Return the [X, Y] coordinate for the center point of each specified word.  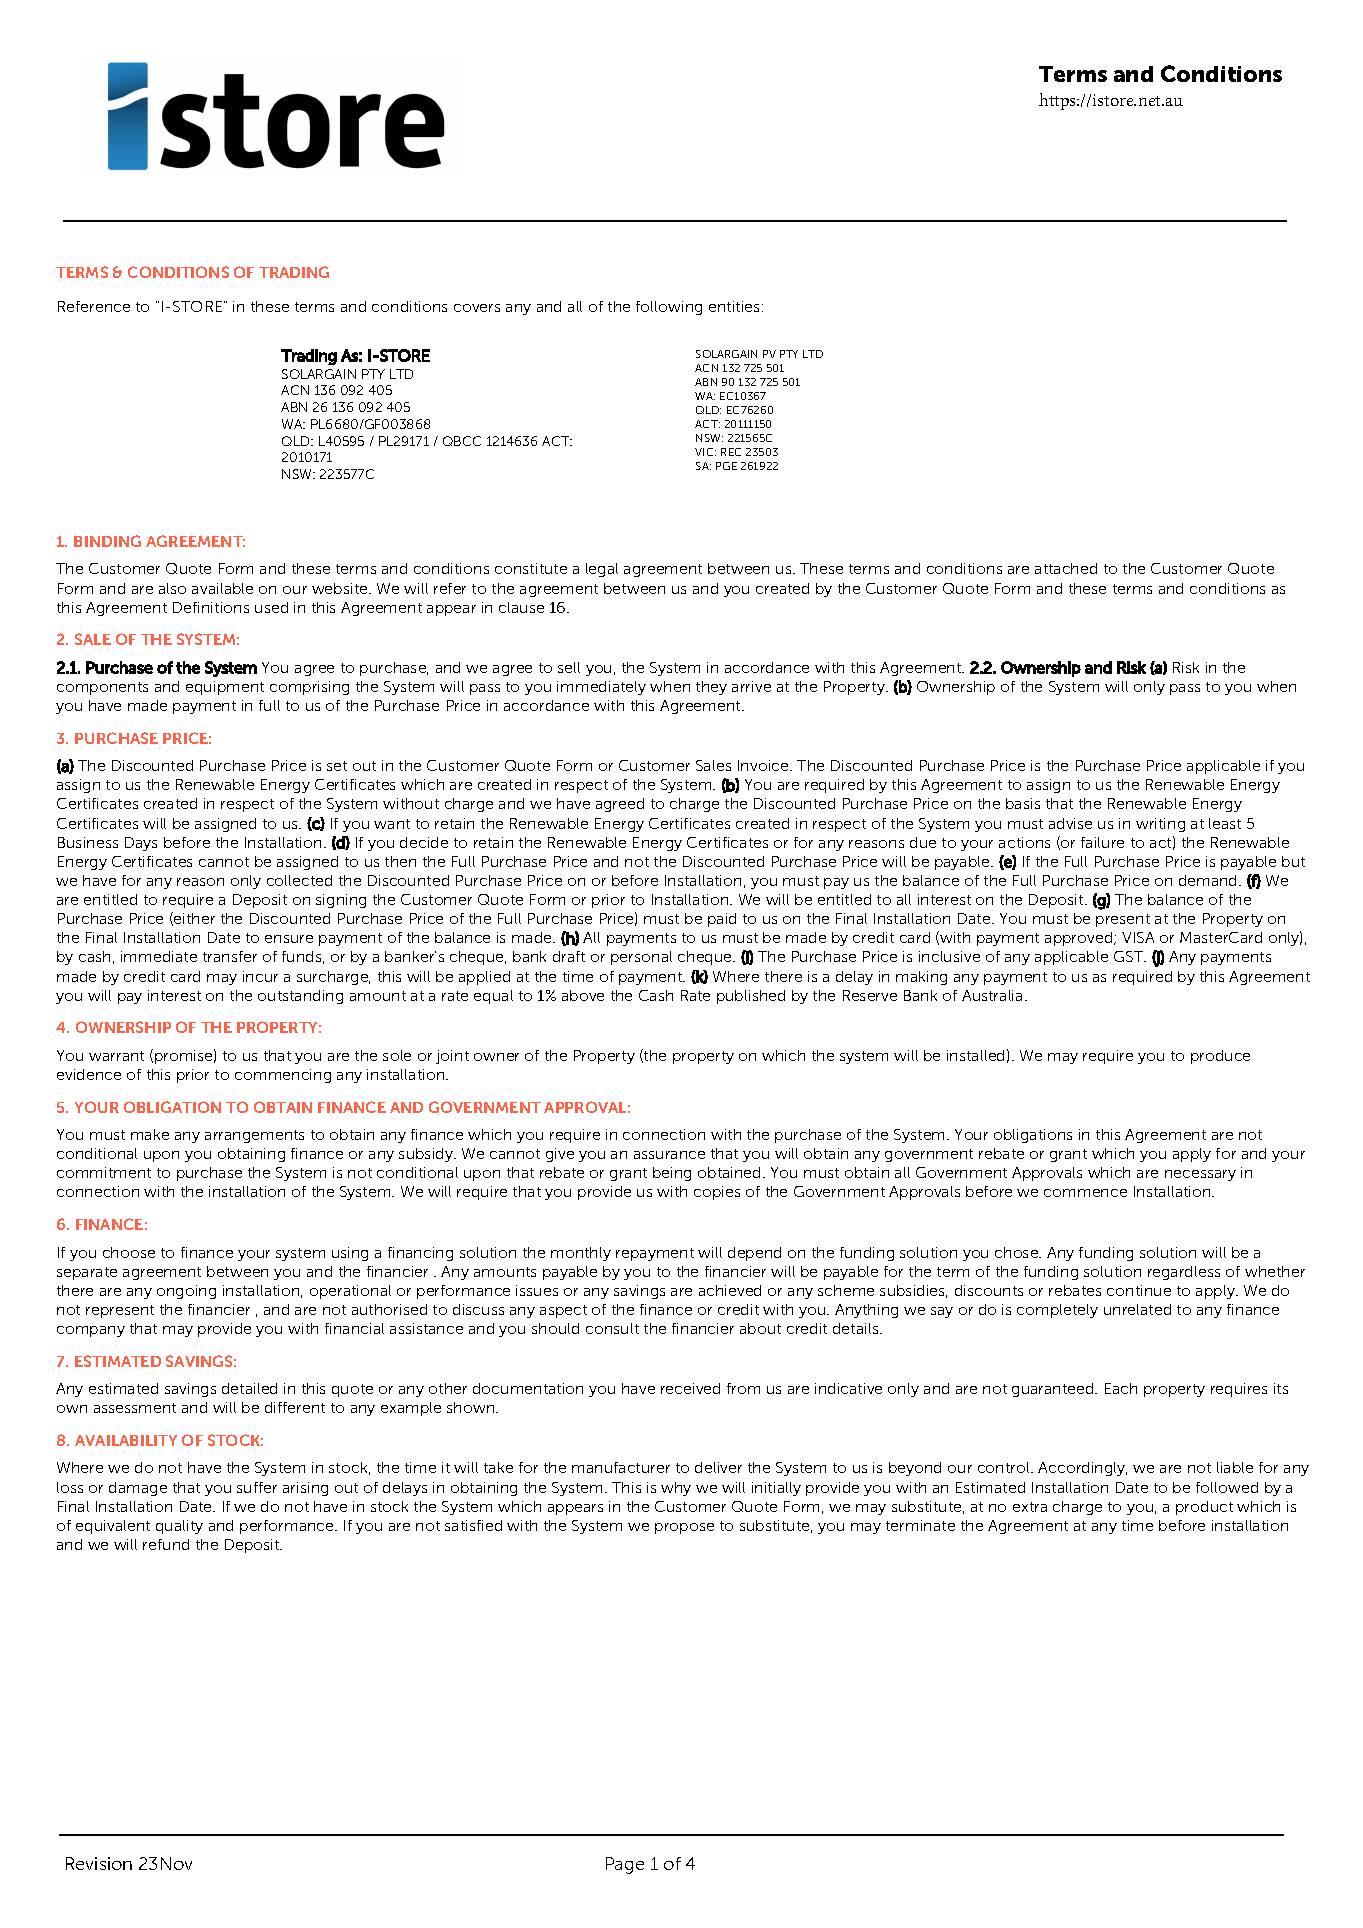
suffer [257, 1487]
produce [1220, 1057]
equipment [225, 688]
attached [1066, 568]
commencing [283, 1076]
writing [1160, 825]
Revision [99, 1863]
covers [477, 308]
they [711, 688]
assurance [669, 1155]
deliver [718, 1467]
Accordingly [1082, 1469]
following [669, 308]
